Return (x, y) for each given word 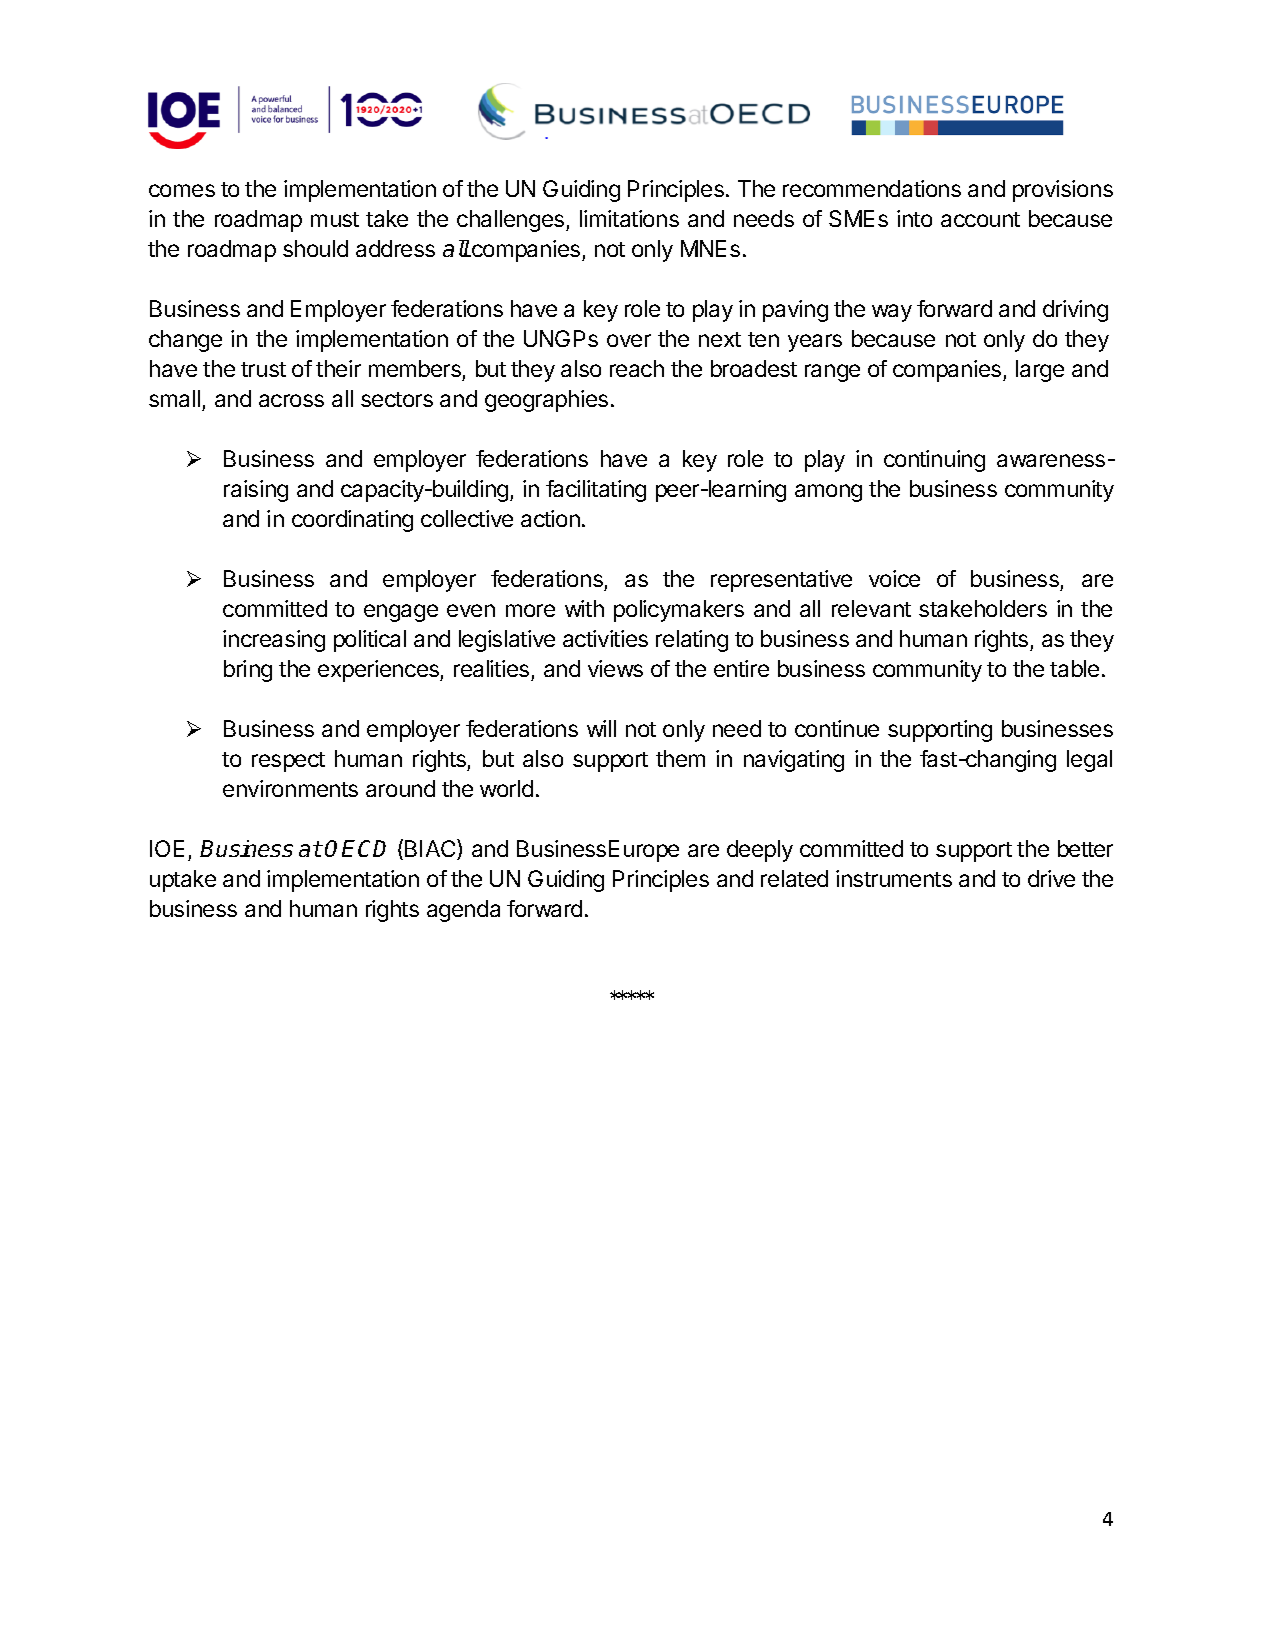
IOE (167, 848)
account (980, 219)
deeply (760, 851)
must (335, 219)
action (550, 518)
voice (894, 578)
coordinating (352, 521)
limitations (629, 218)
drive (1051, 878)
